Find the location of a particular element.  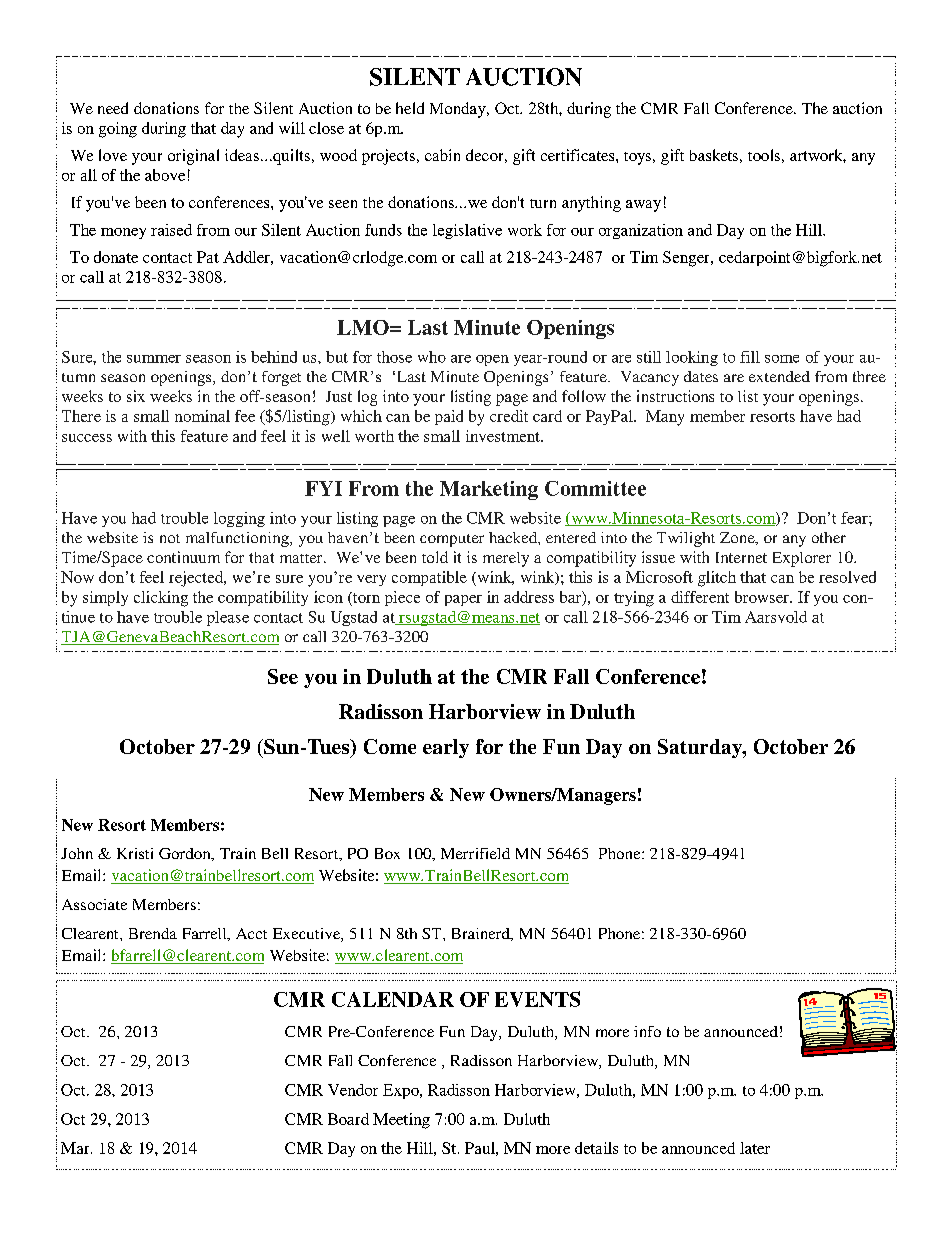

Board is located at coordinates (348, 1119).
